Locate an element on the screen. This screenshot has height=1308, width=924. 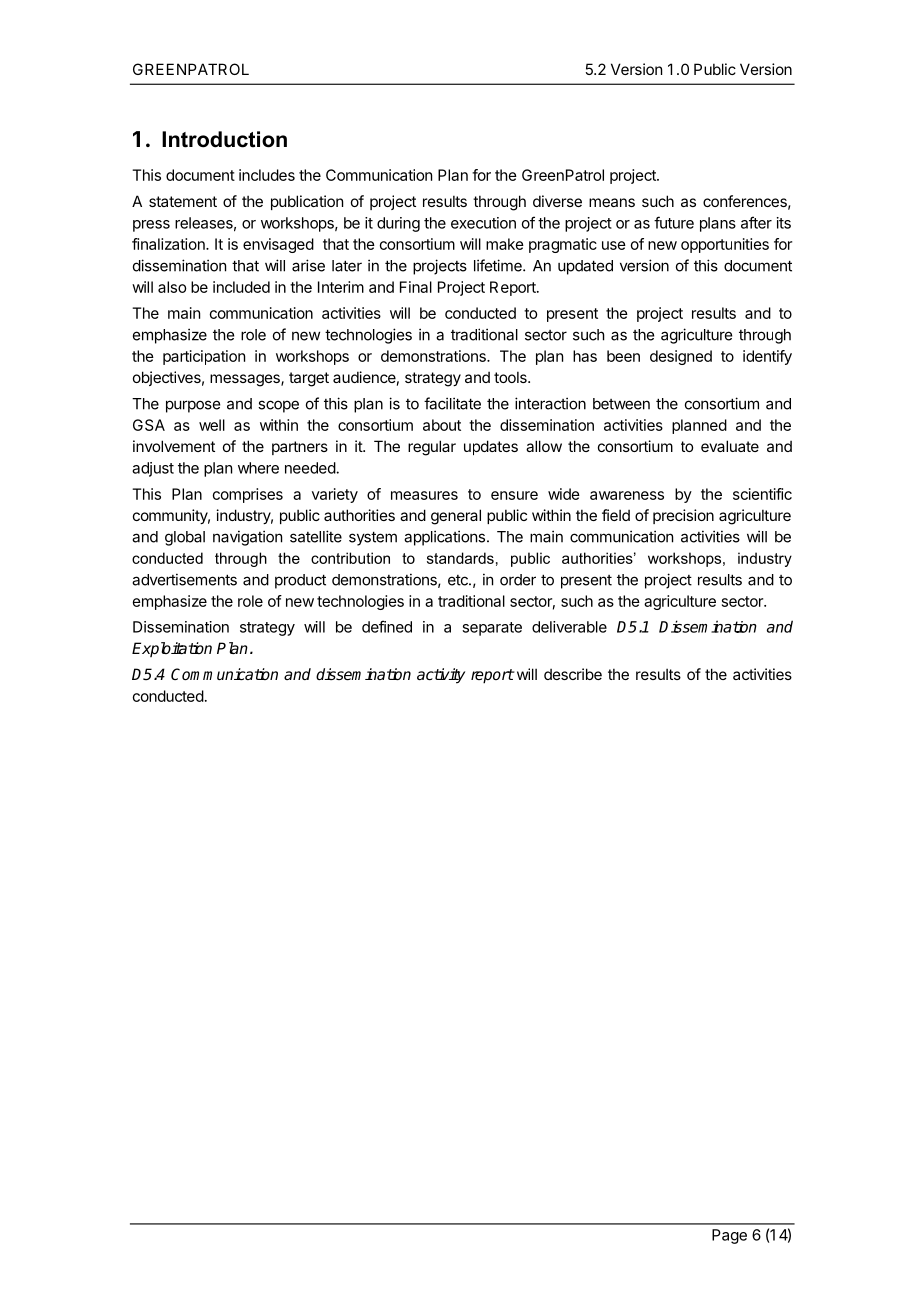
future is located at coordinates (674, 222).
